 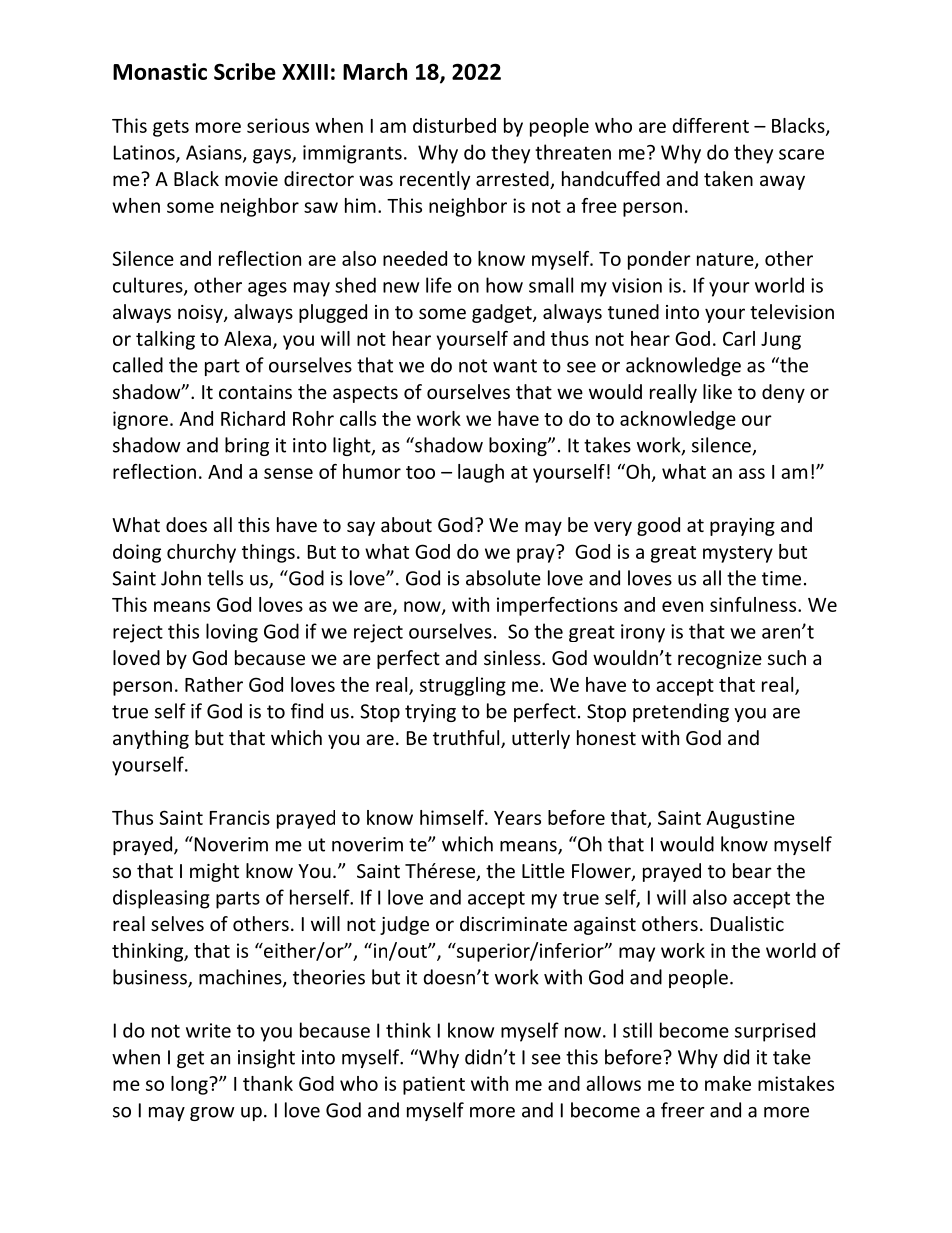 I want to click on patient, so click(x=434, y=1085).
